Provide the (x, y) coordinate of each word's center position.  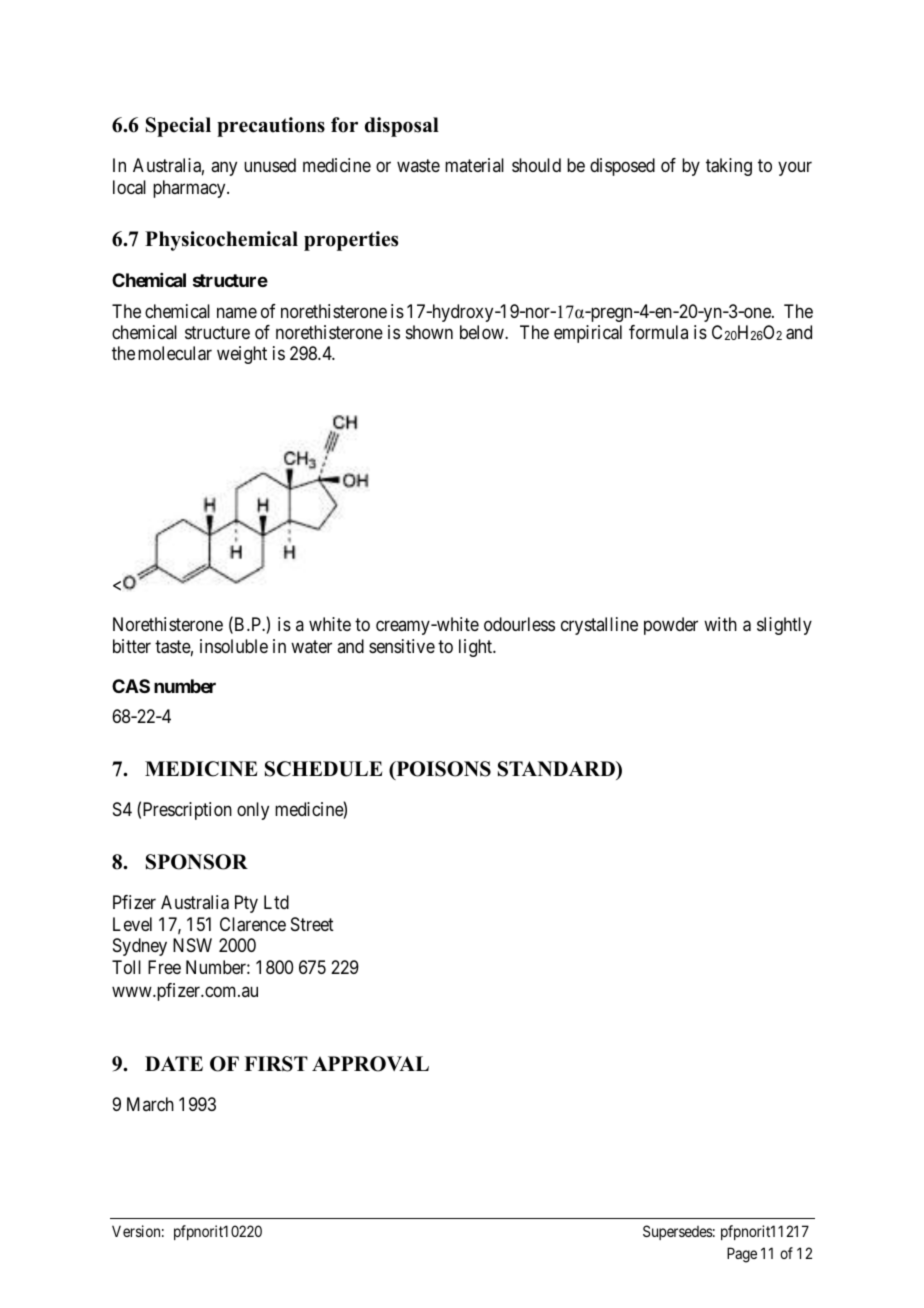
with (720, 624)
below (483, 332)
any (224, 169)
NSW (192, 945)
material (474, 165)
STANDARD (557, 769)
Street (312, 924)
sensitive (402, 646)
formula (658, 332)
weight (242, 355)
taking (729, 167)
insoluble (234, 646)
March (150, 1104)
